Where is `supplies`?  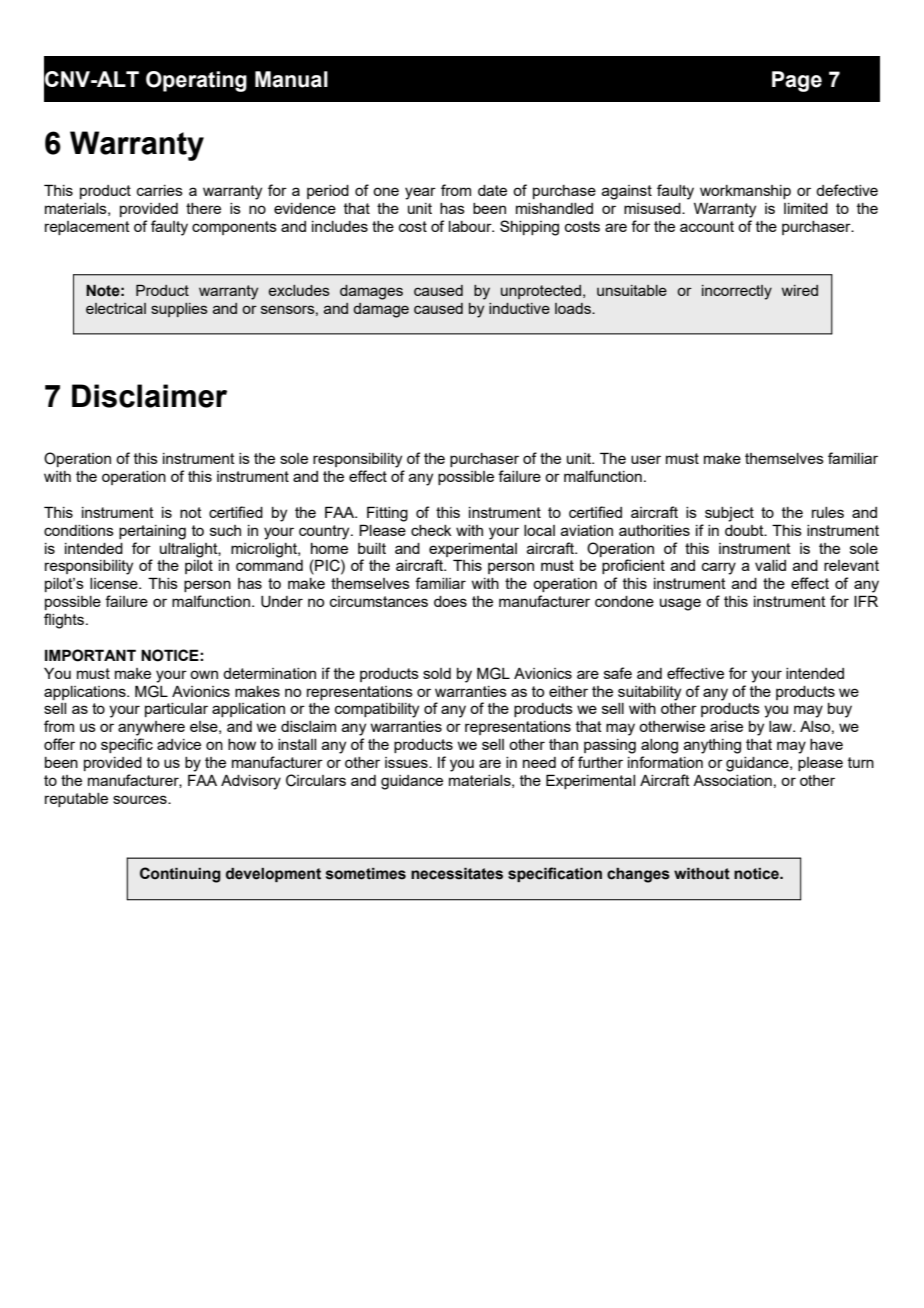
supplies is located at coordinates (179, 310).
